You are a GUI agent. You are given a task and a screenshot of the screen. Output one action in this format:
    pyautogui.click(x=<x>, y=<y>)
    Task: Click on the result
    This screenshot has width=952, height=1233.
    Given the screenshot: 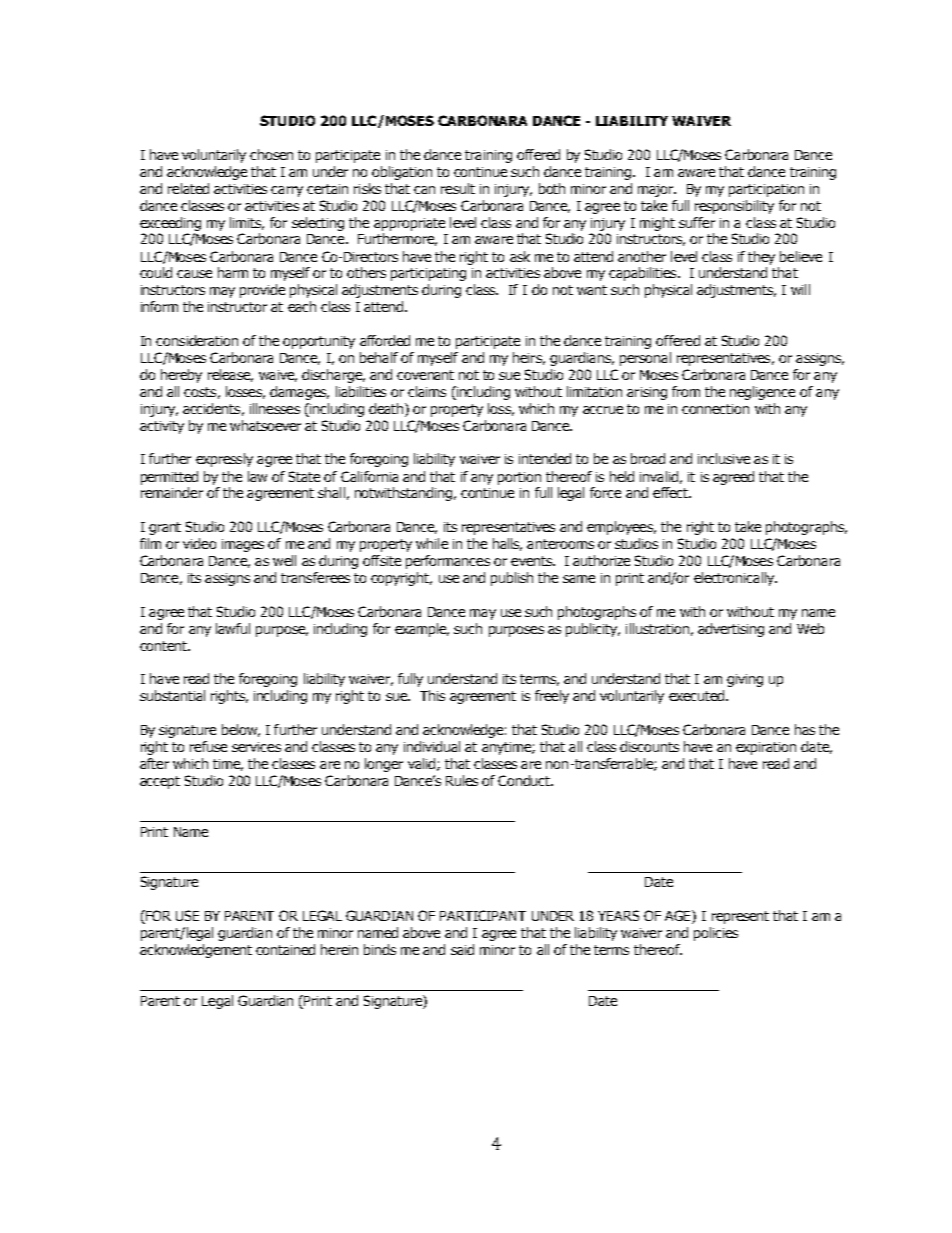 What is the action you would take?
    pyautogui.click(x=458, y=188)
